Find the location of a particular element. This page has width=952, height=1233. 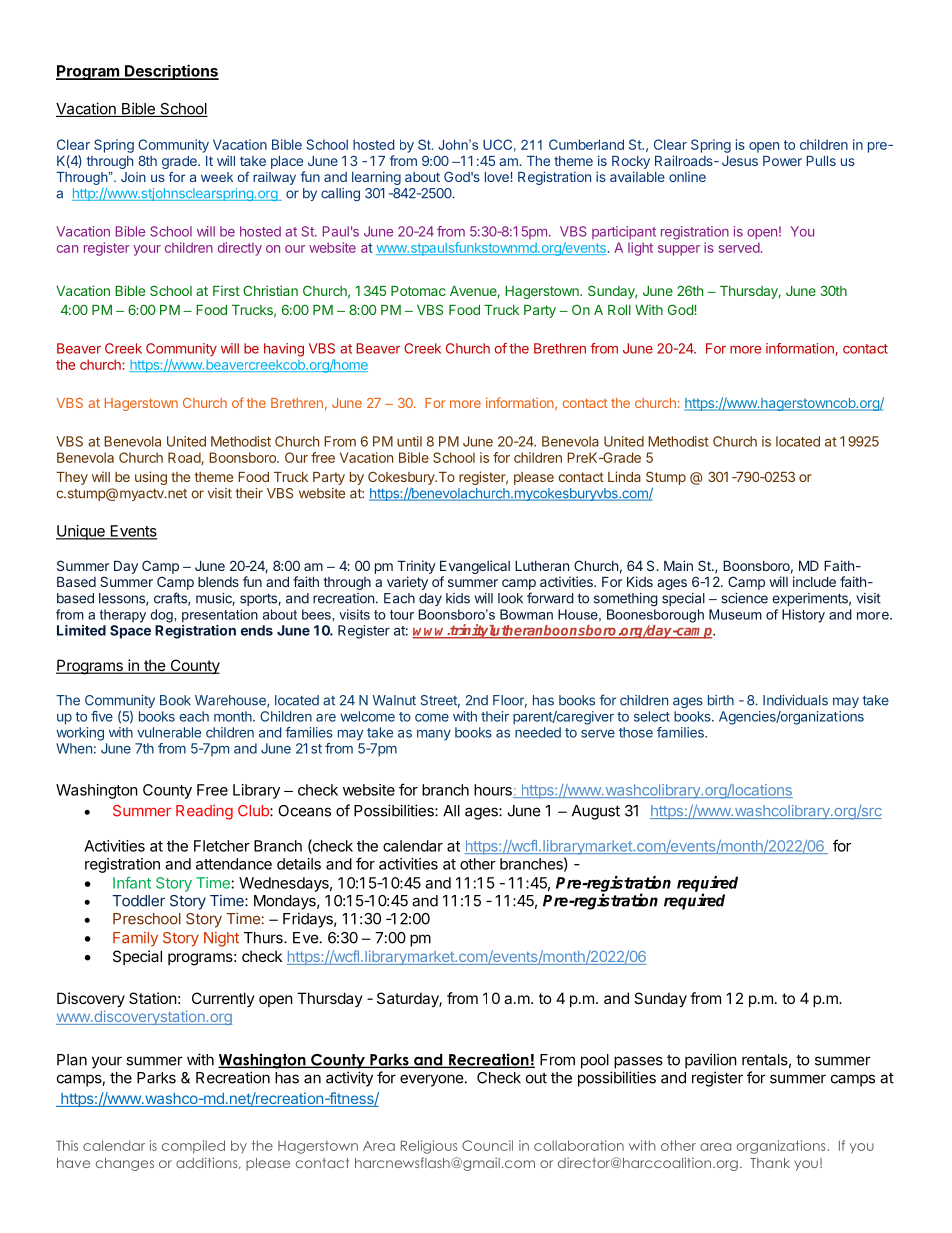

Power is located at coordinates (782, 161).
